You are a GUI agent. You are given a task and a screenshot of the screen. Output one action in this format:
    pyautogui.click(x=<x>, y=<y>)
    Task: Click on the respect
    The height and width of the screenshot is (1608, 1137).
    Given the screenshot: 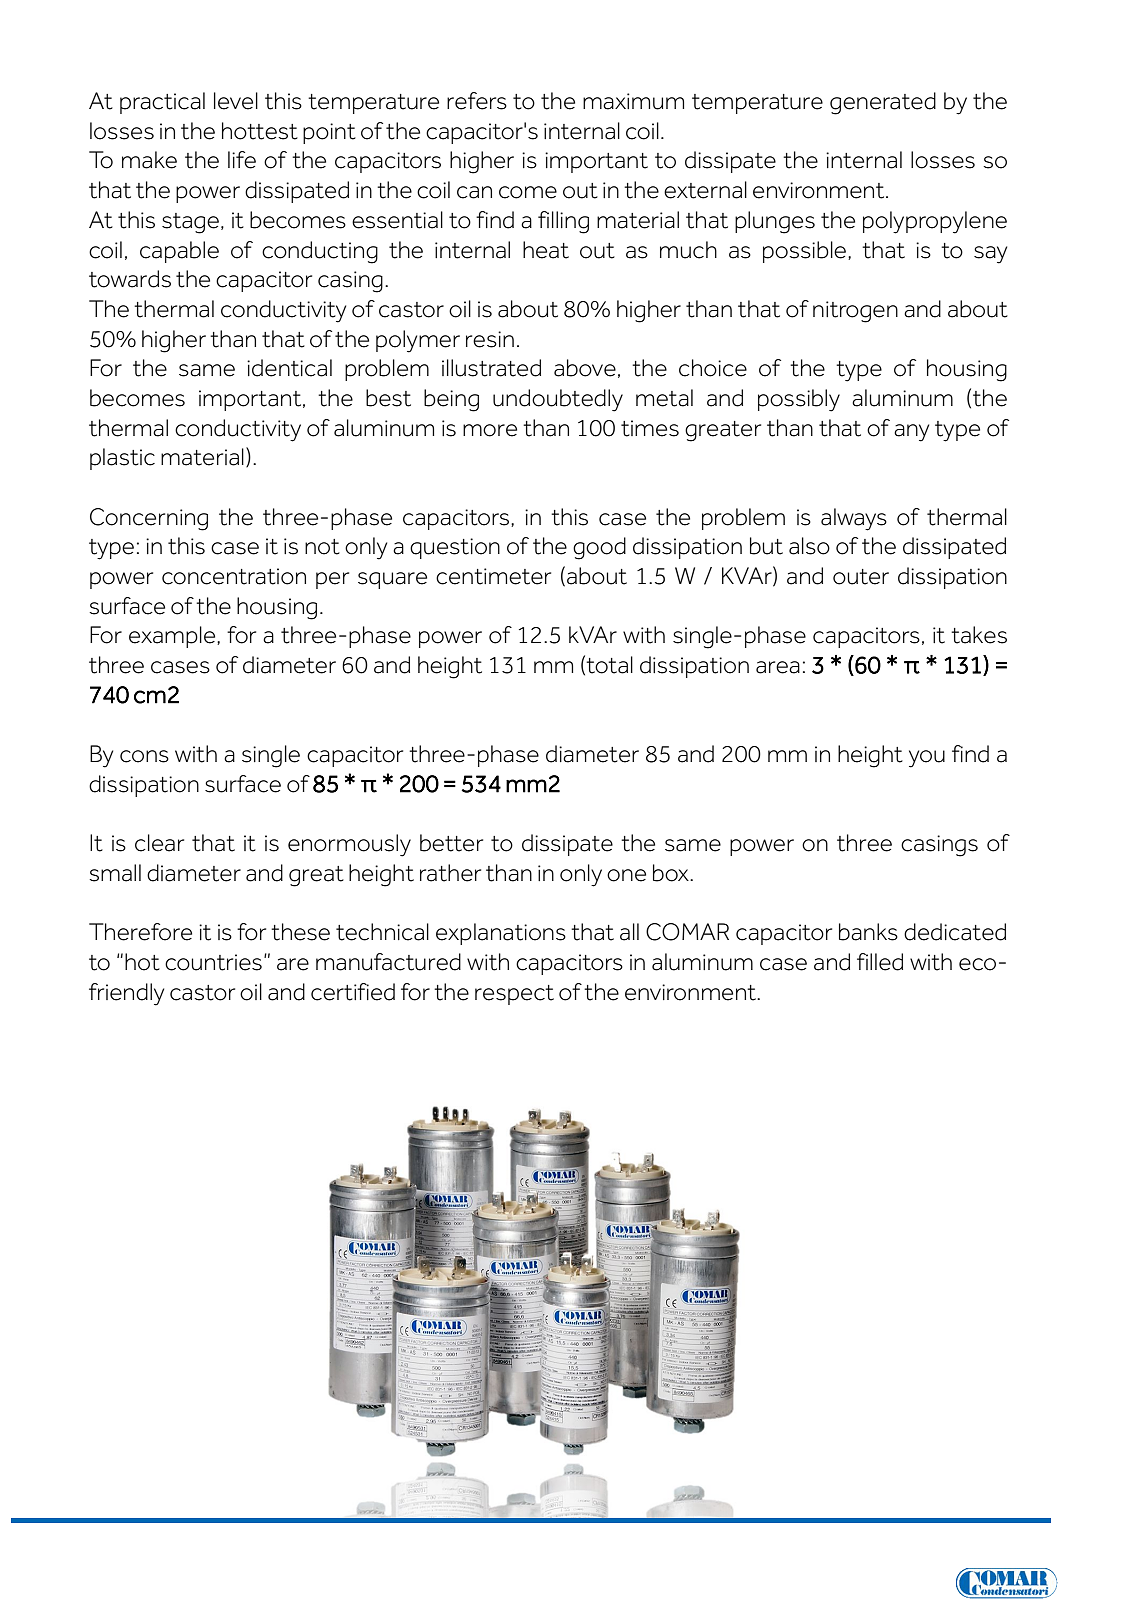 What is the action you would take?
    pyautogui.click(x=514, y=995)
